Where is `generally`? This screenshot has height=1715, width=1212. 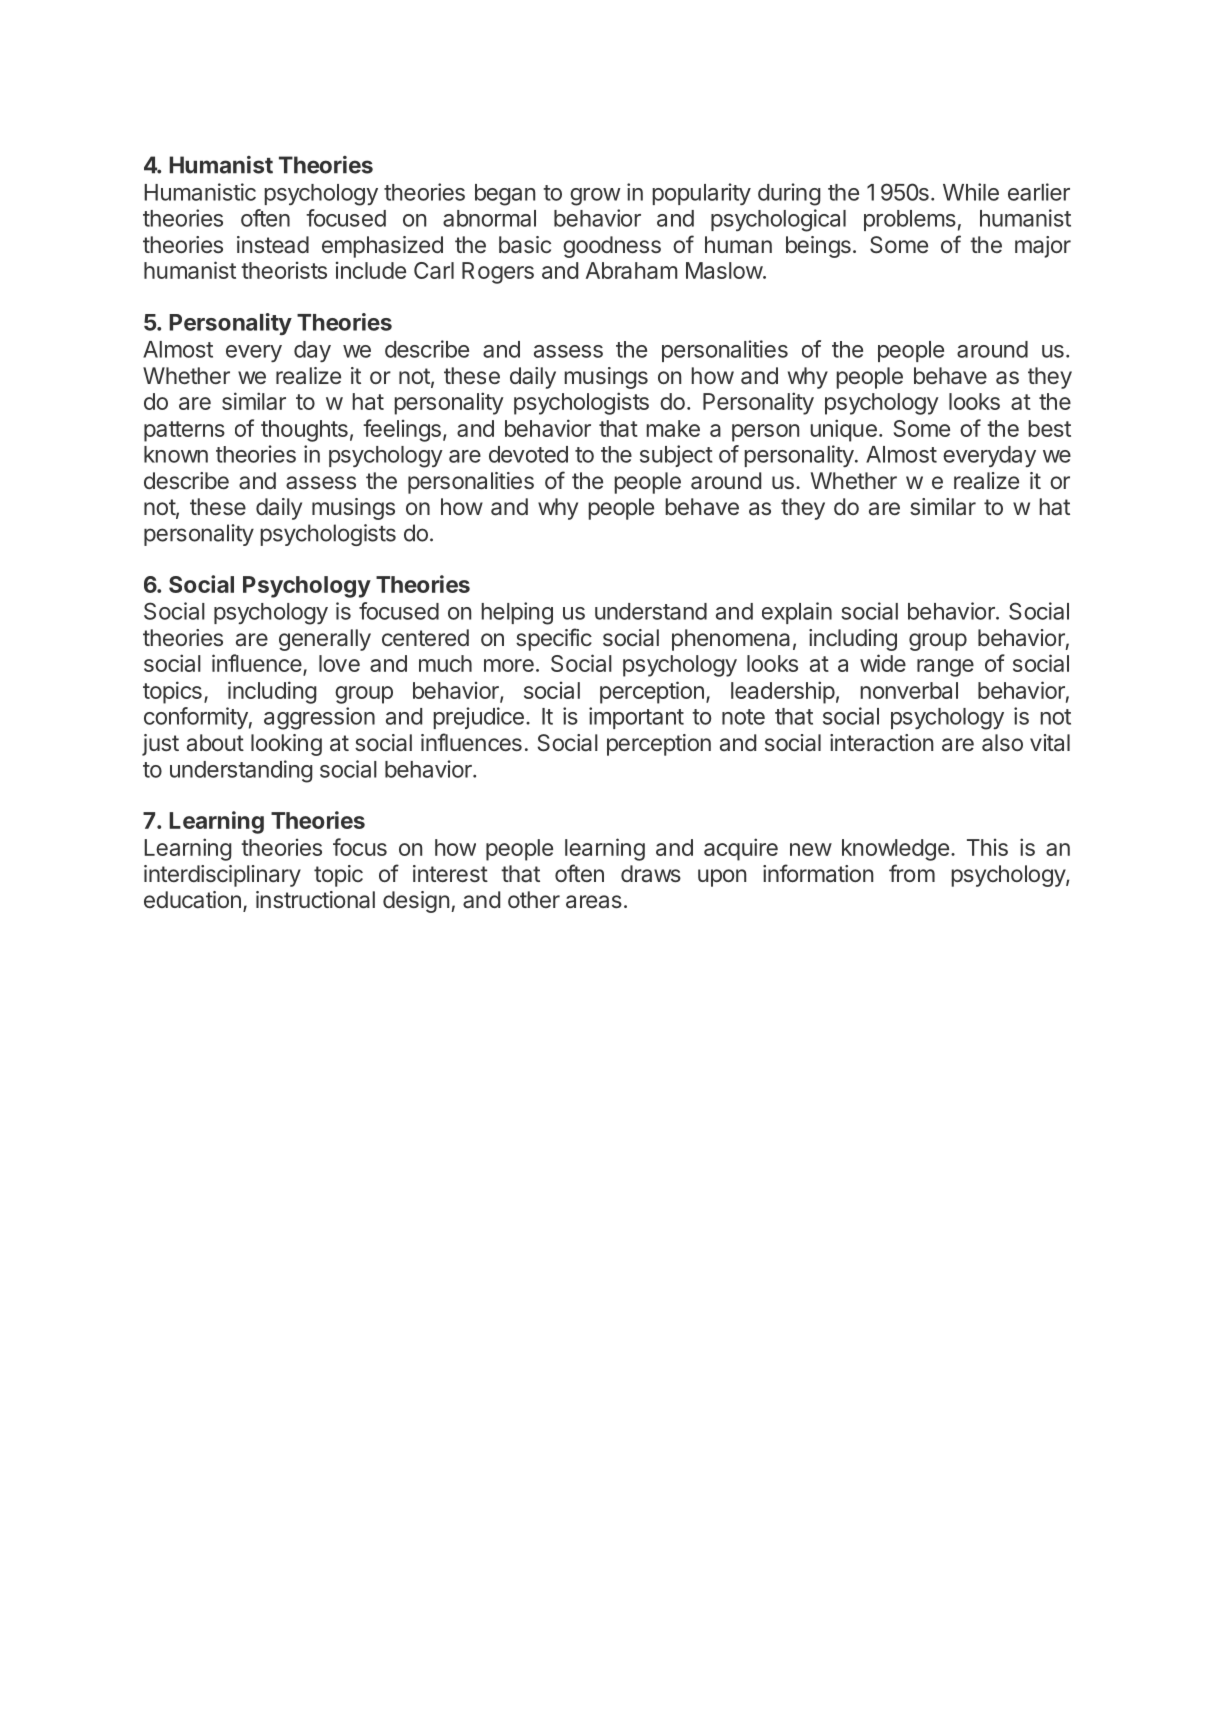 generally is located at coordinates (325, 640).
